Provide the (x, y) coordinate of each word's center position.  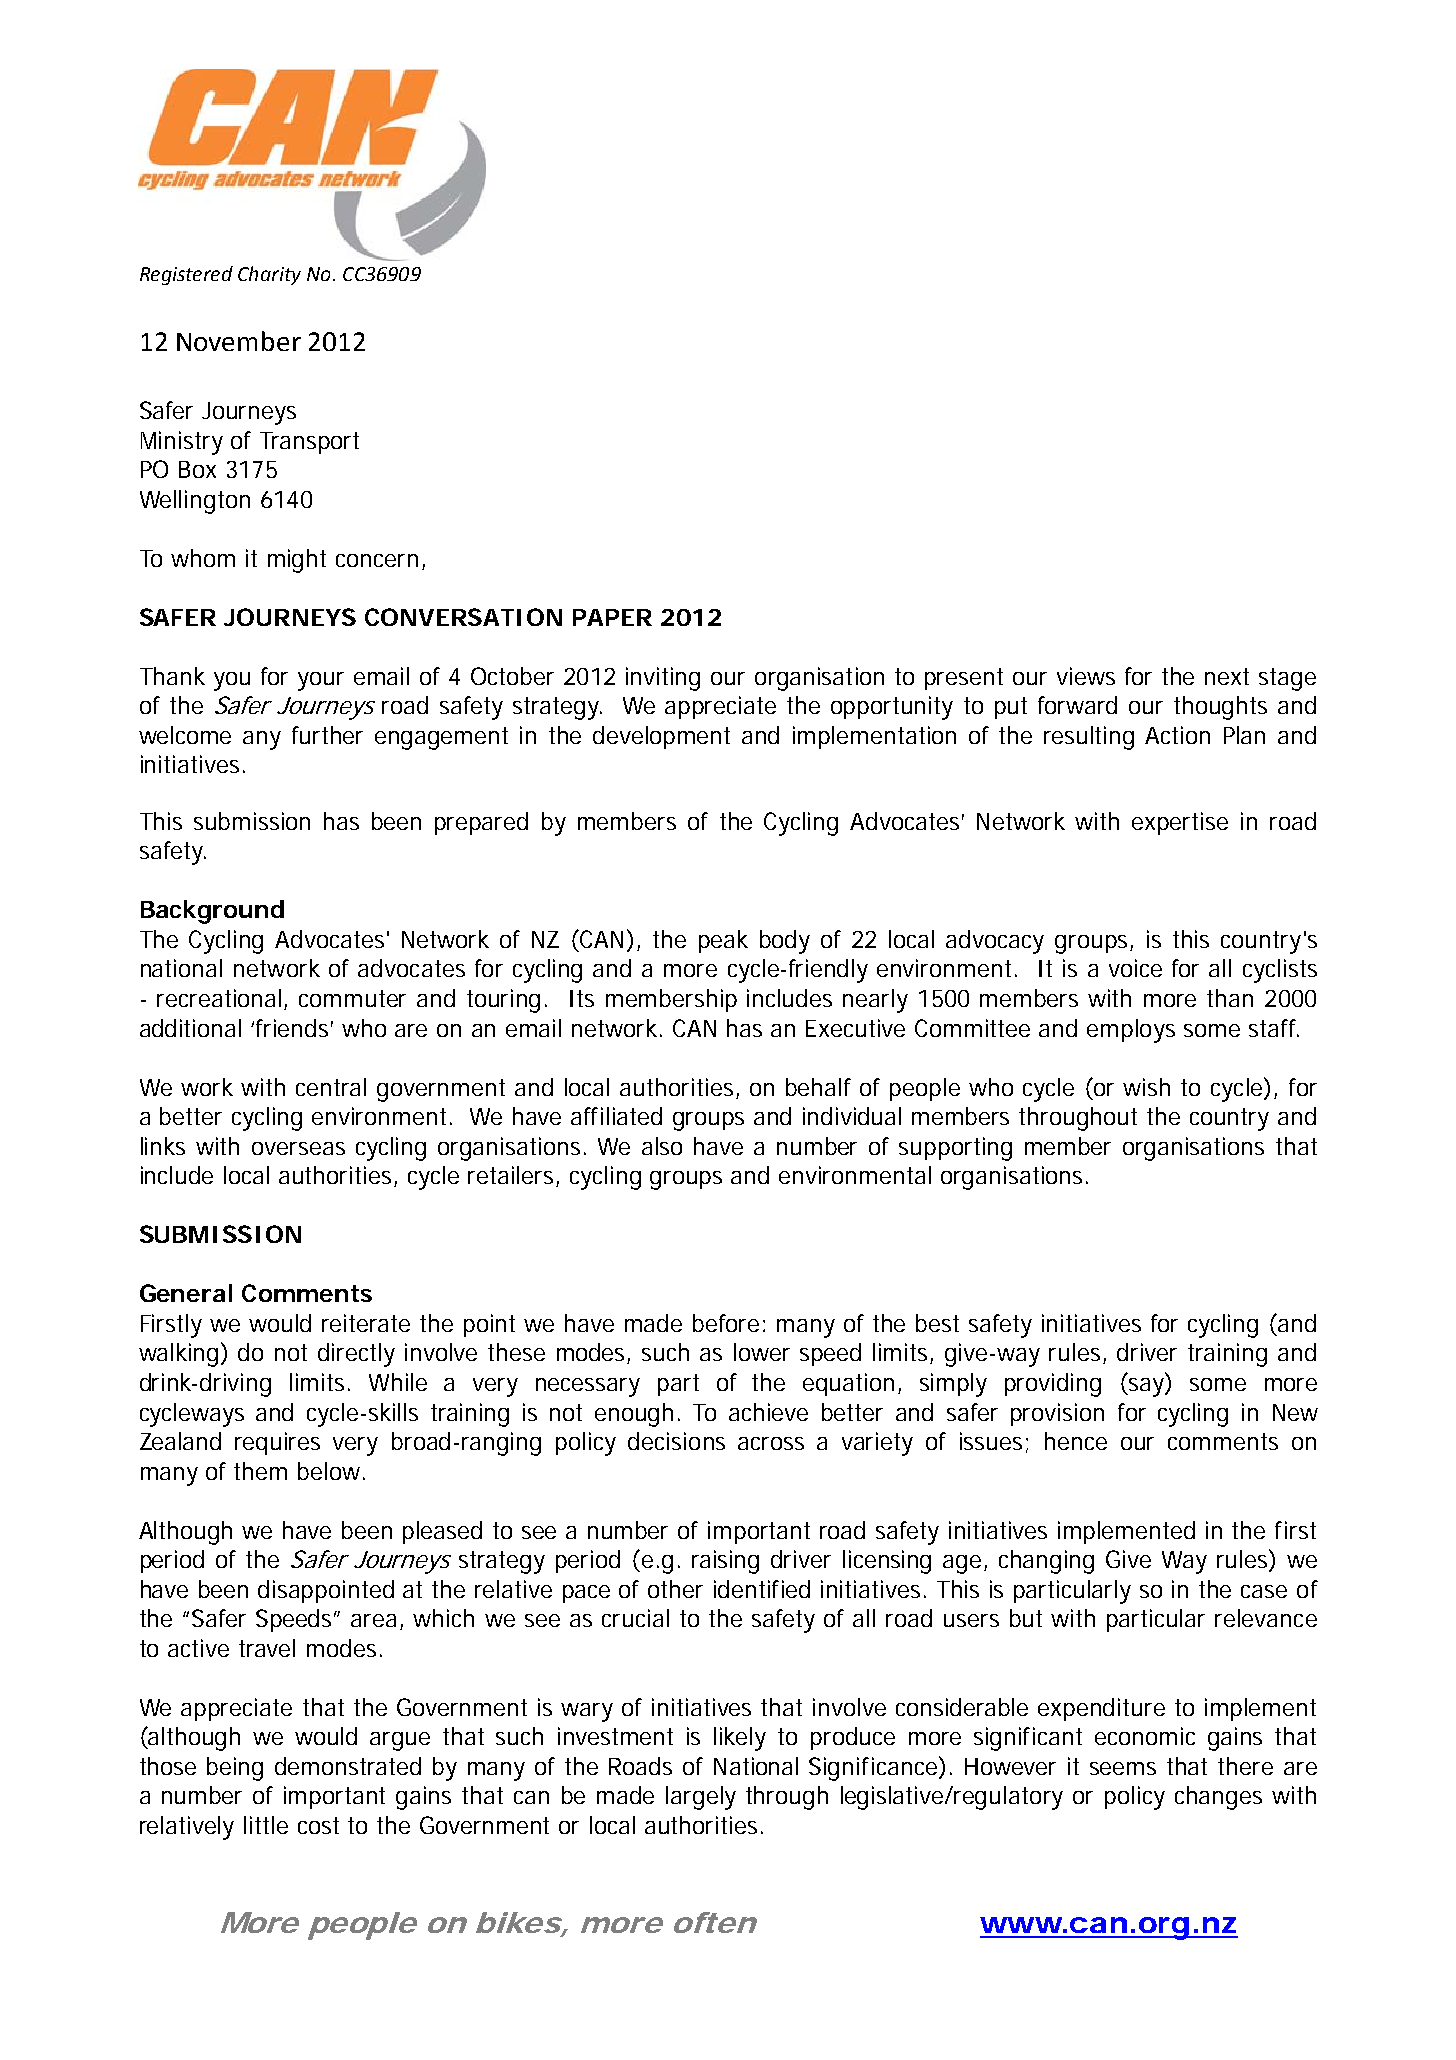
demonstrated (348, 1766)
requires (277, 1443)
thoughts (1220, 708)
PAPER (612, 617)
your (321, 681)
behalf (818, 1087)
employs (1131, 1031)
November (239, 341)
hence (1076, 1441)
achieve (768, 1412)
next (1227, 676)
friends (294, 1028)
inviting (663, 679)
